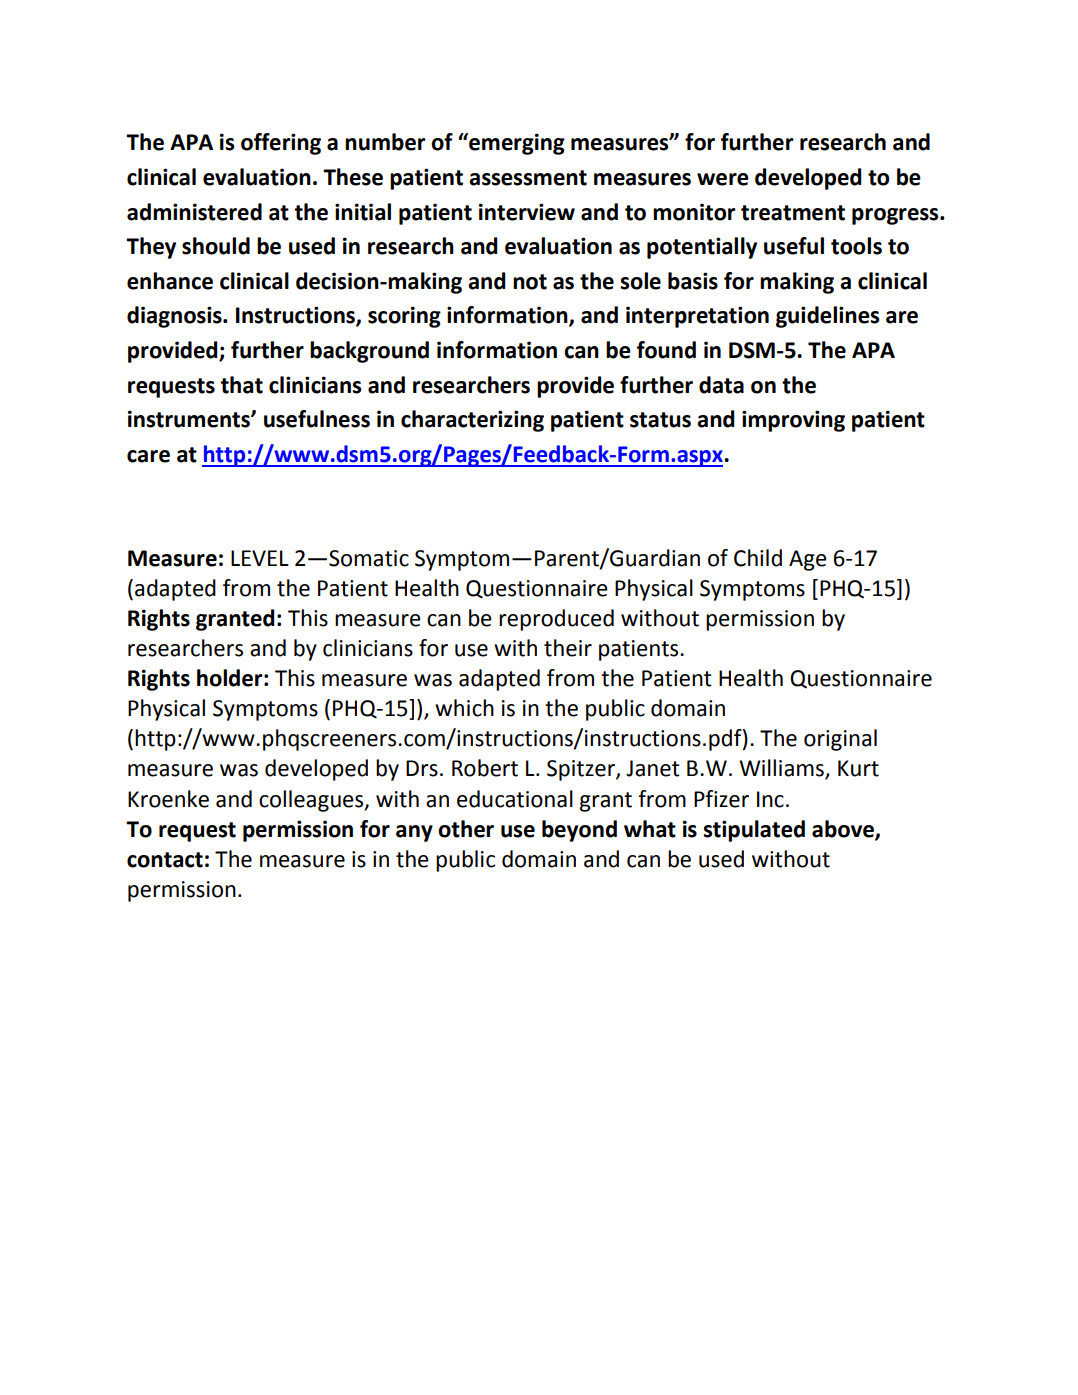  What do you see at coordinates (175, 317) in the screenshot?
I see `diagnosis` at bounding box center [175, 317].
